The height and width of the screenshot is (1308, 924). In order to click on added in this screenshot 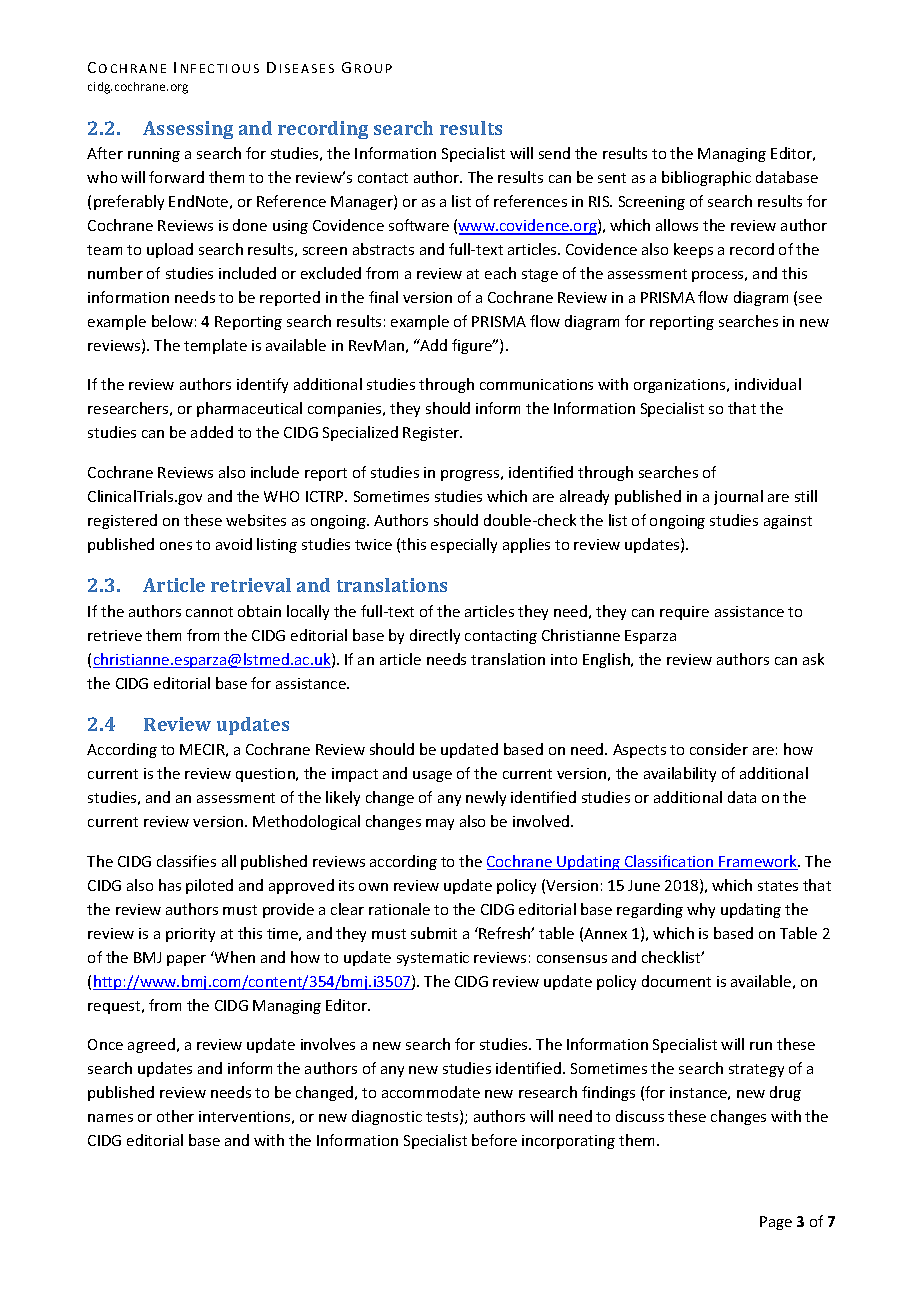, I will do `click(212, 432)`.
